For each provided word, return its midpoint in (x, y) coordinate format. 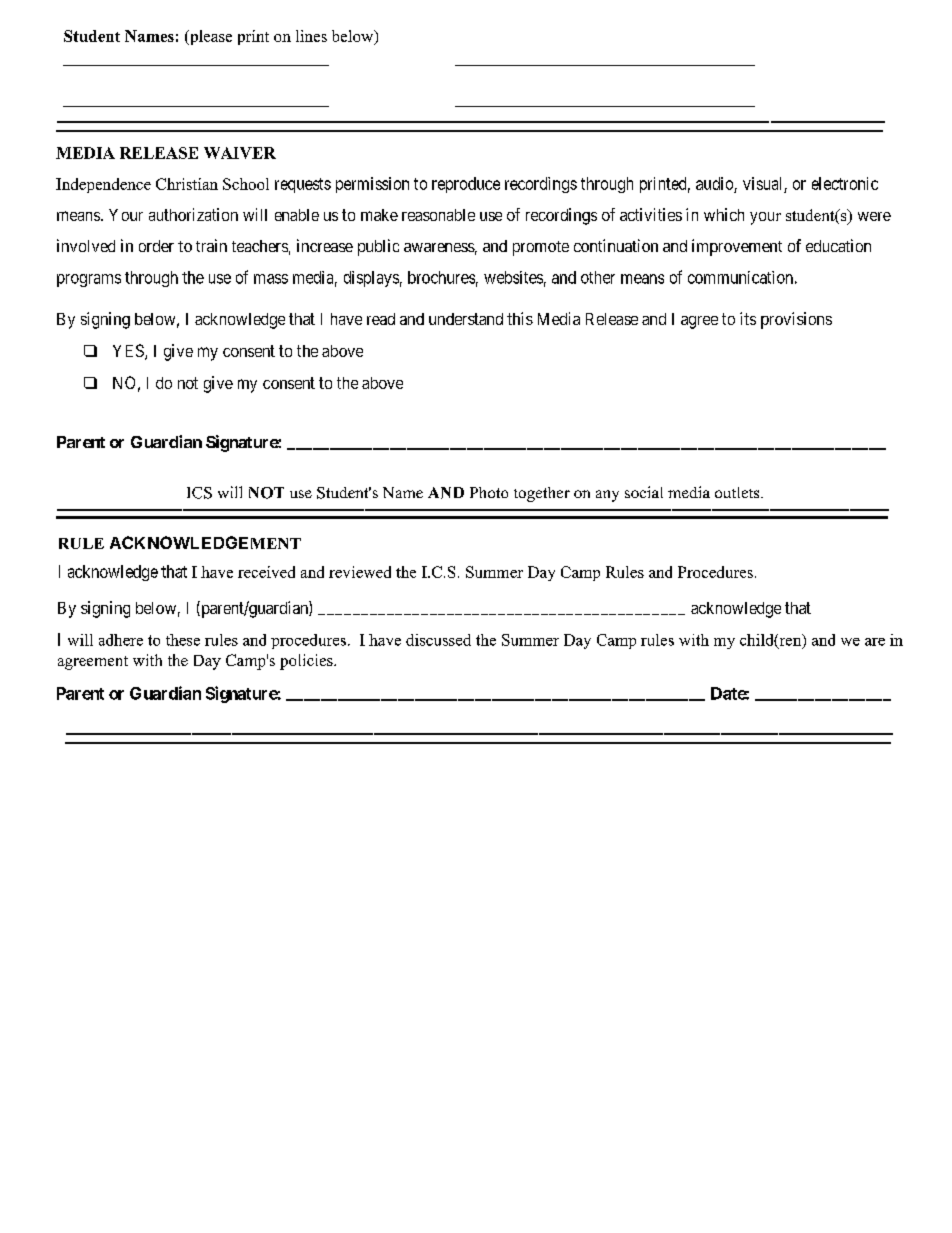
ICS (199, 493)
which (724, 214)
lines (311, 36)
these (183, 640)
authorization (193, 214)
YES (129, 352)
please (209, 37)
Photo (489, 492)
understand (466, 319)
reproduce (466, 185)
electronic (845, 183)
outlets (738, 492)
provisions (796, 320)
